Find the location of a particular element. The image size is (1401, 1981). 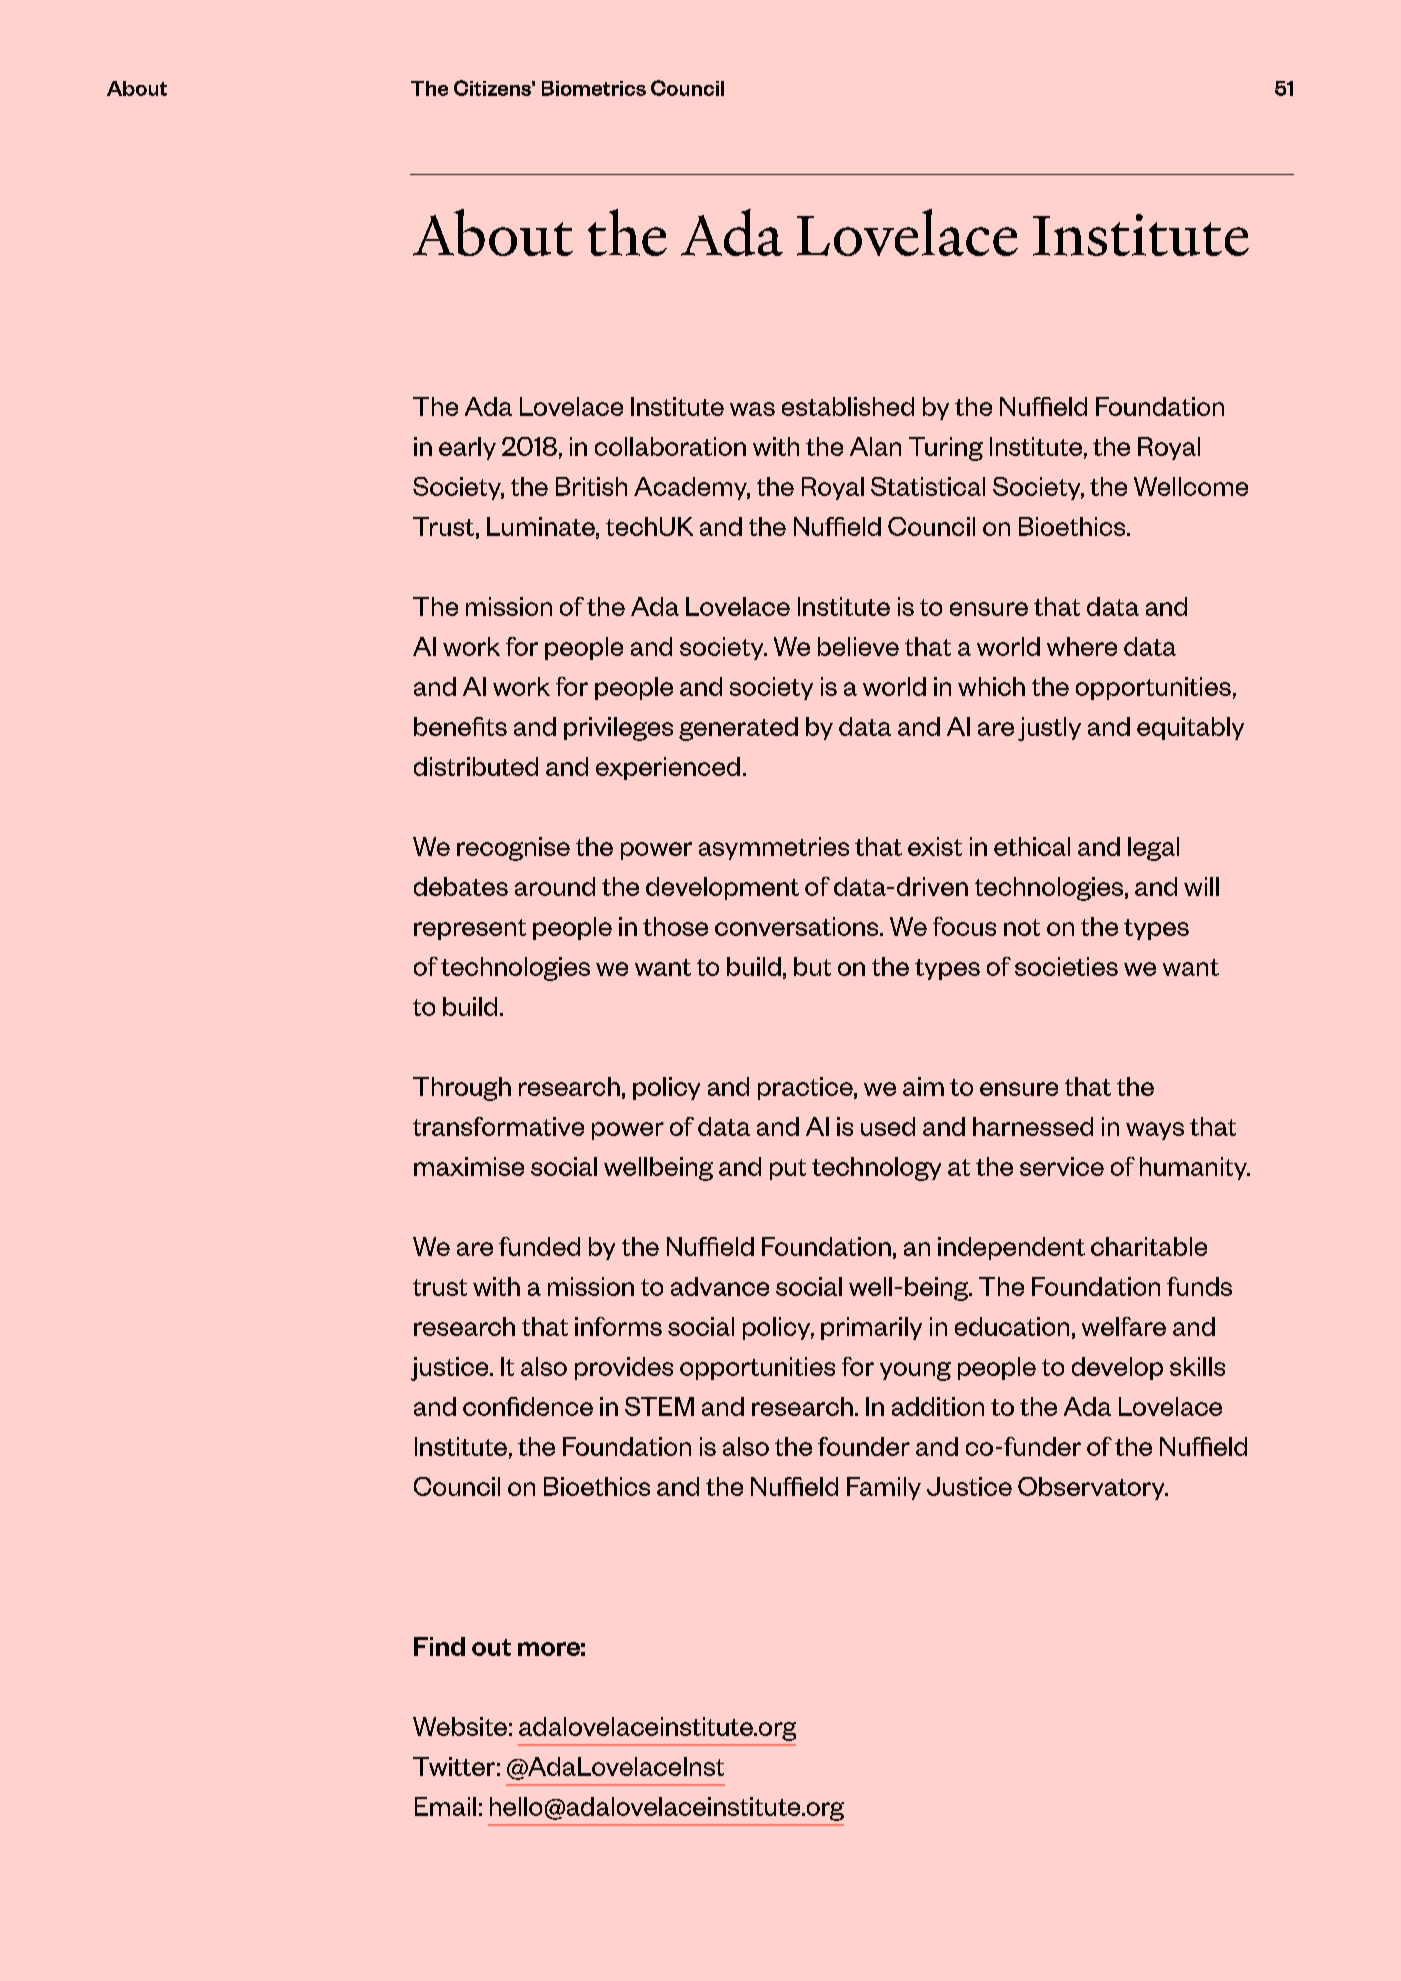

Turing is located at coordinates (946, 449).
